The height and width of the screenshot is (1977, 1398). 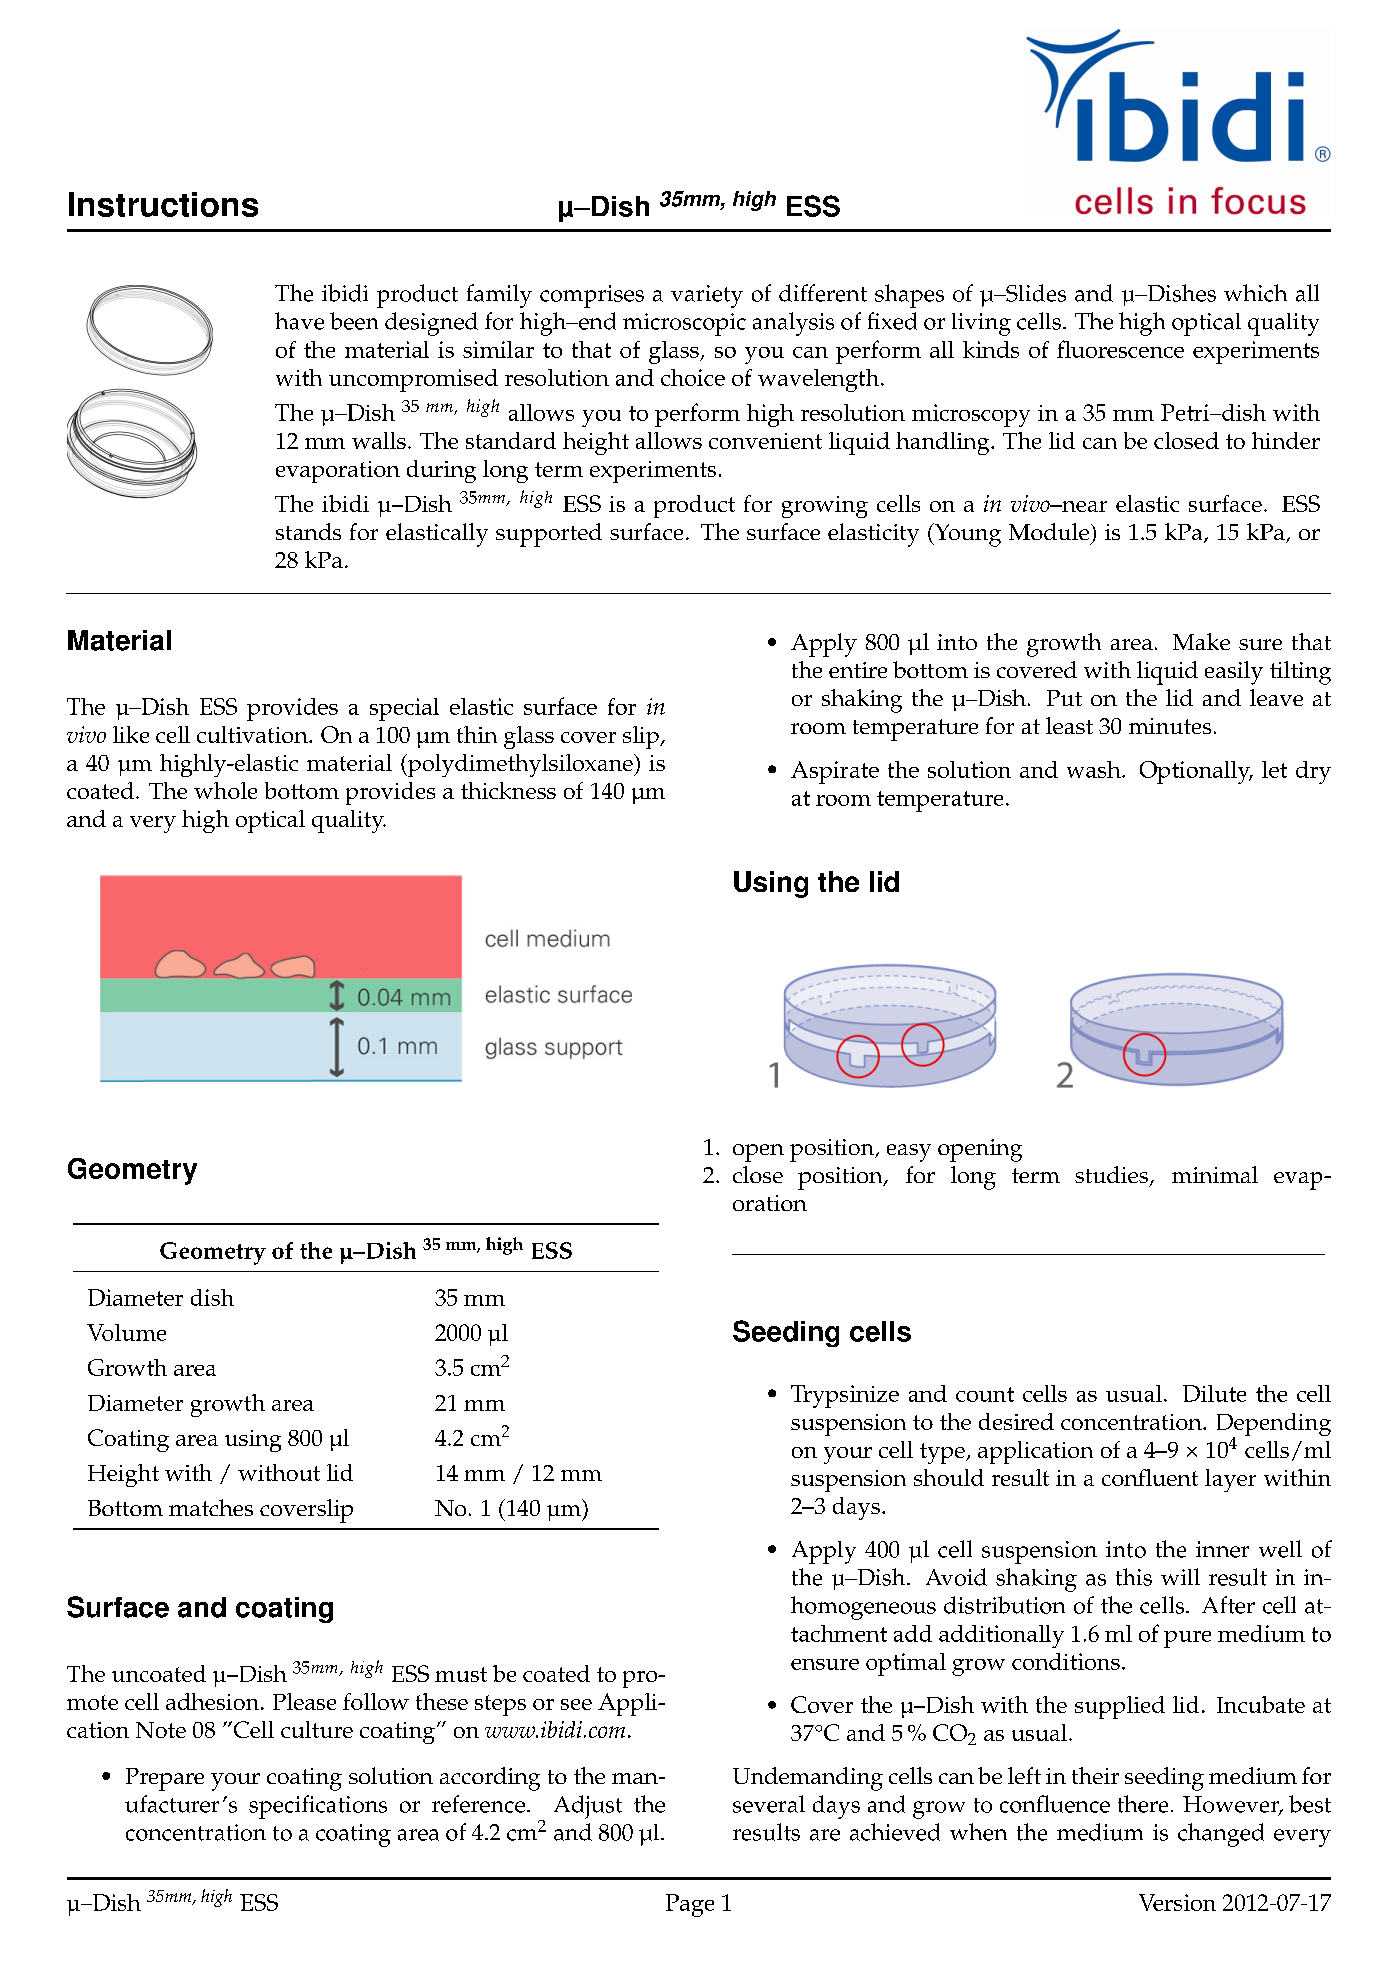 What do you see at coordinates (1221, 1835) in the screenshot?
I see `changed` at bounding box center [1221, 1835].
